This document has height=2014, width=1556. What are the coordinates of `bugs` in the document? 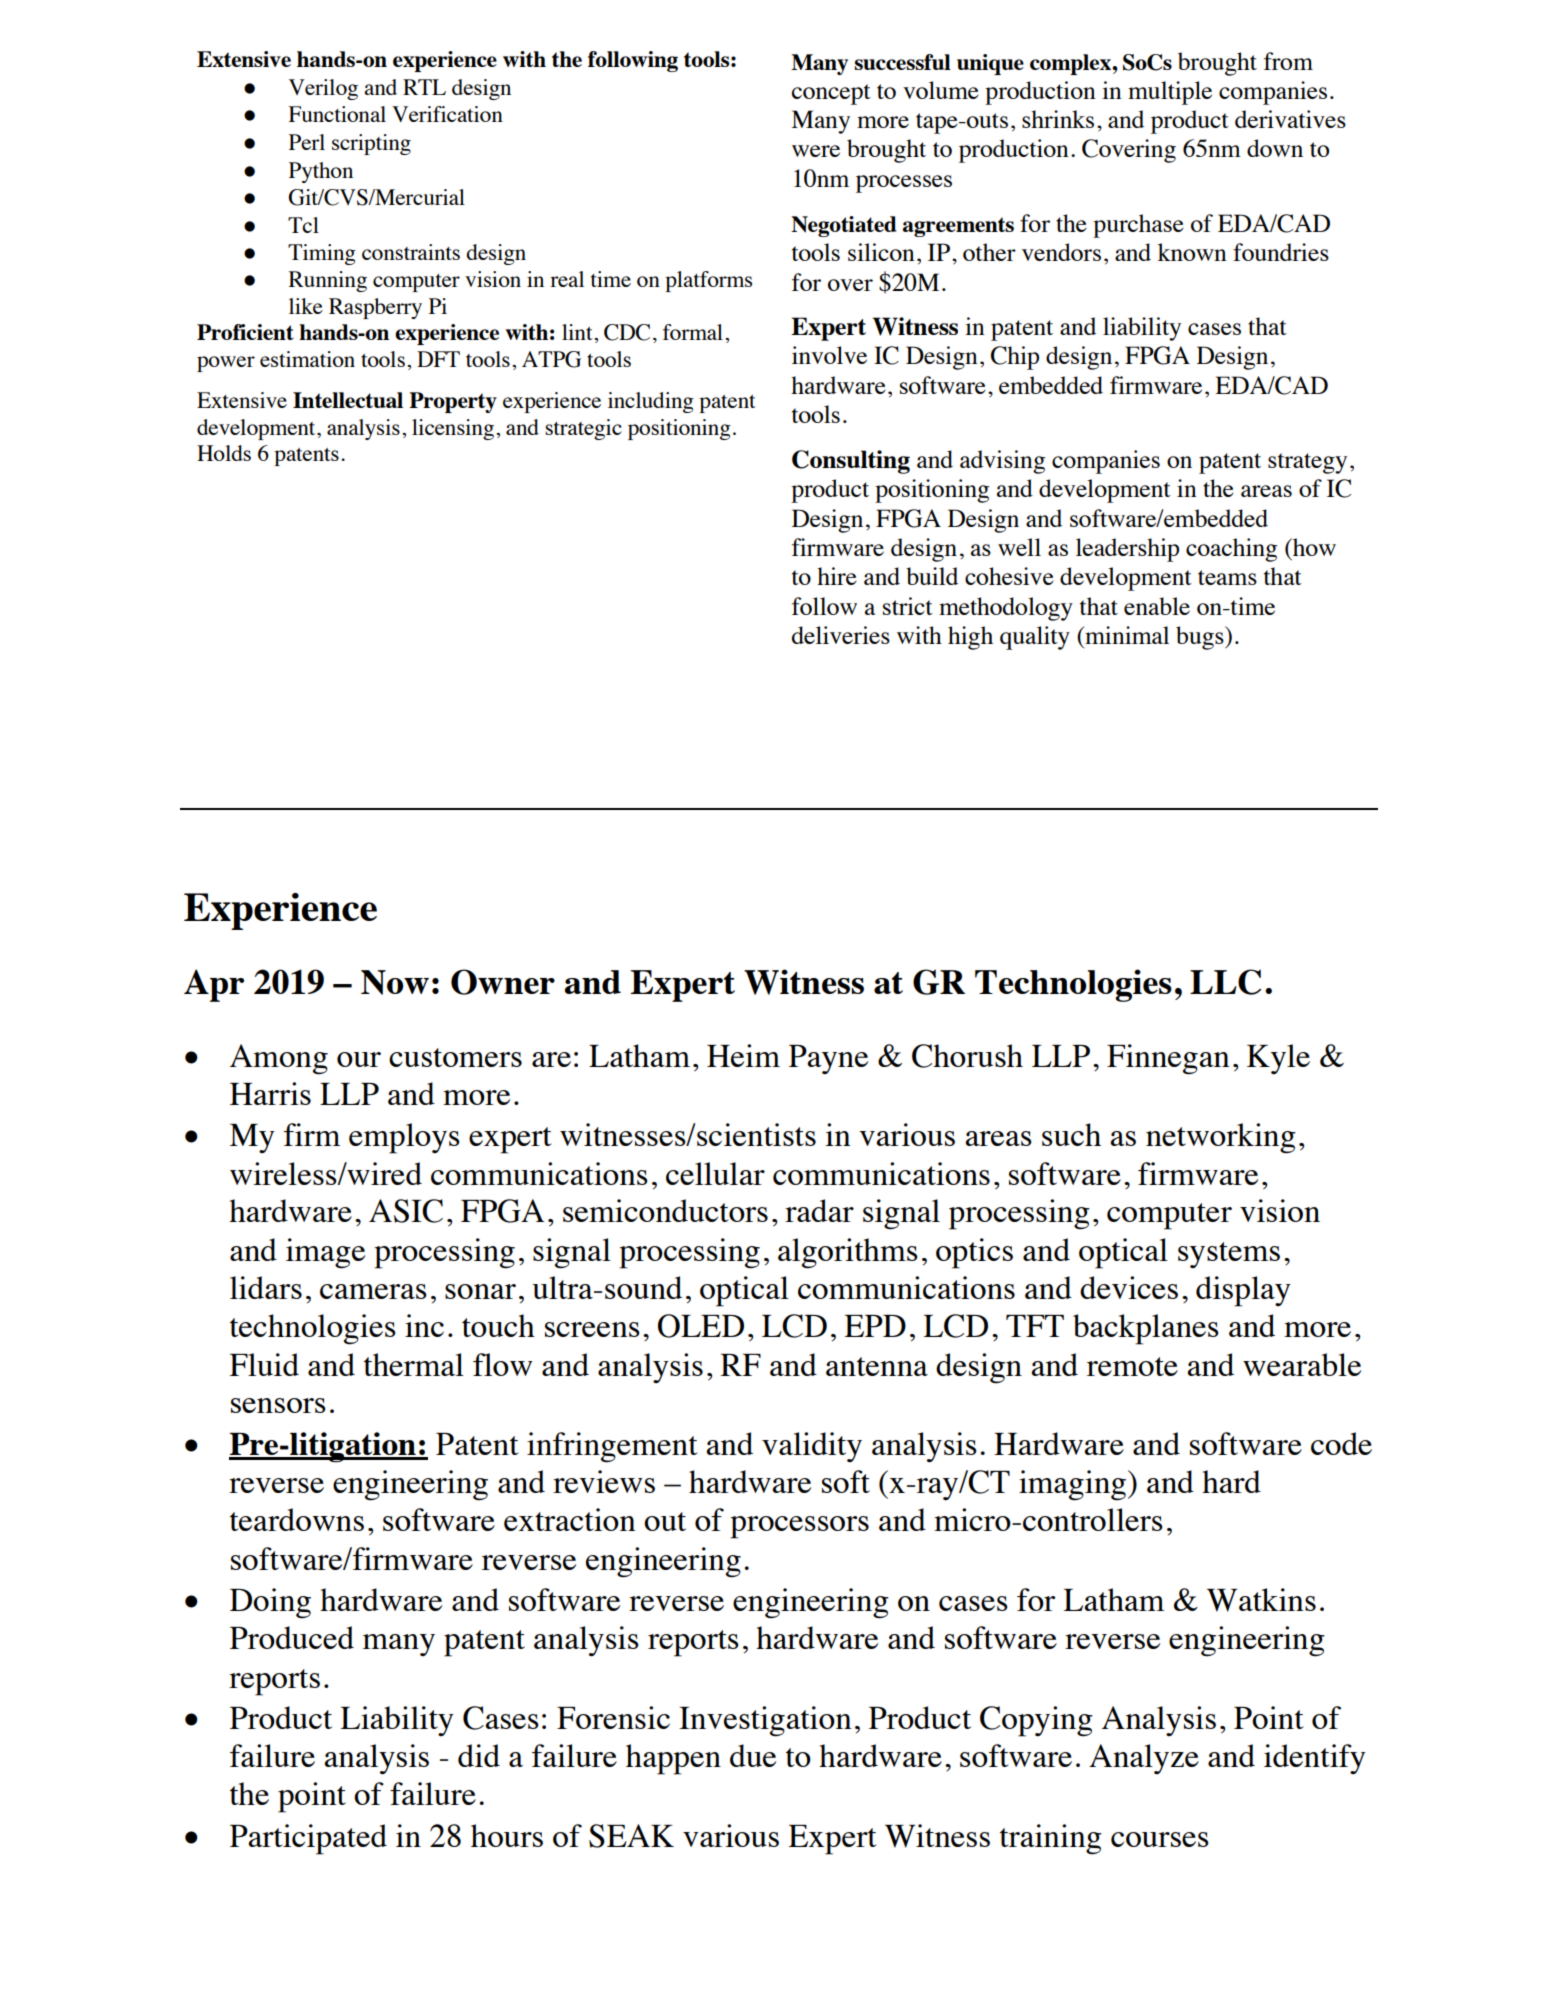 It's located at (1201, 638).
